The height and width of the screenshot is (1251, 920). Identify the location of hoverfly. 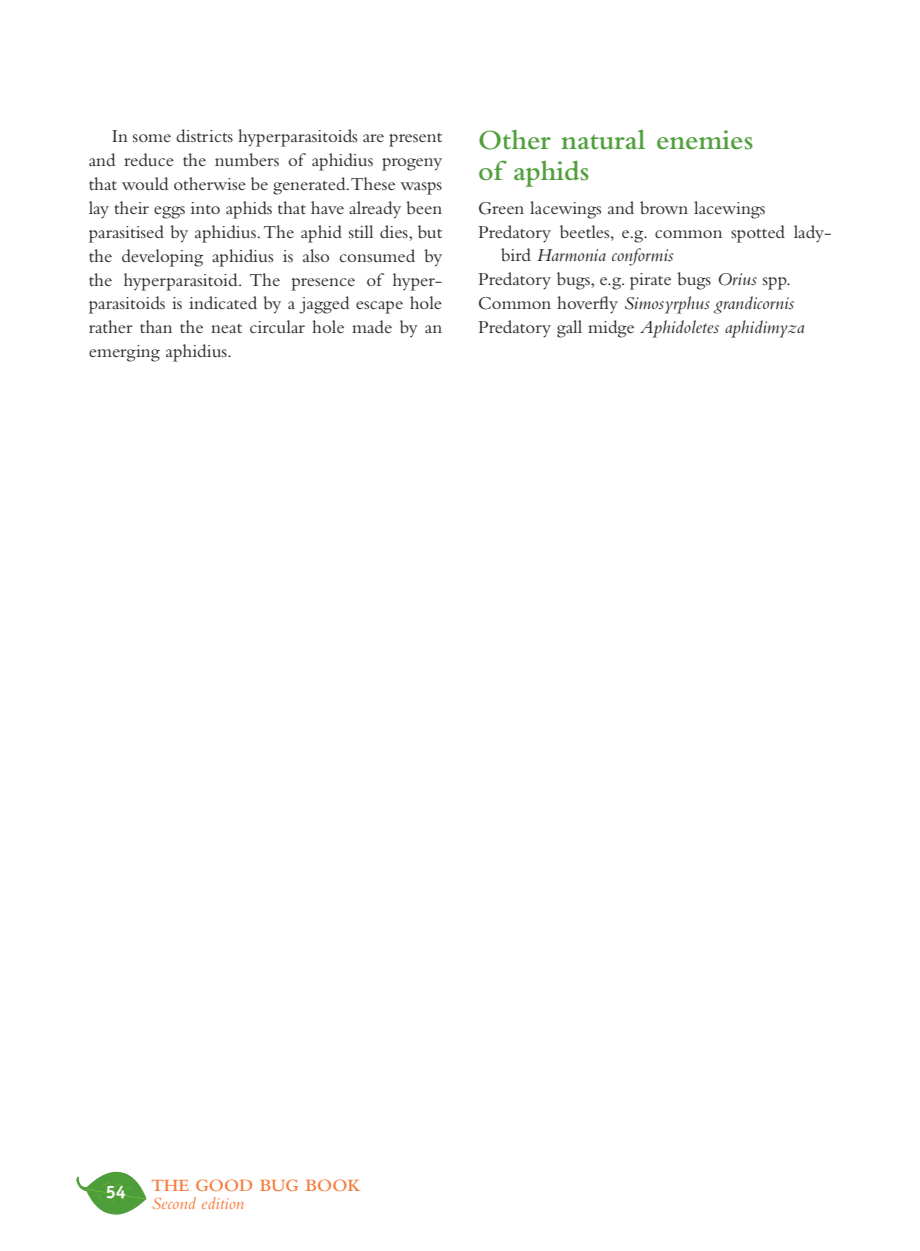
(587, 305).
